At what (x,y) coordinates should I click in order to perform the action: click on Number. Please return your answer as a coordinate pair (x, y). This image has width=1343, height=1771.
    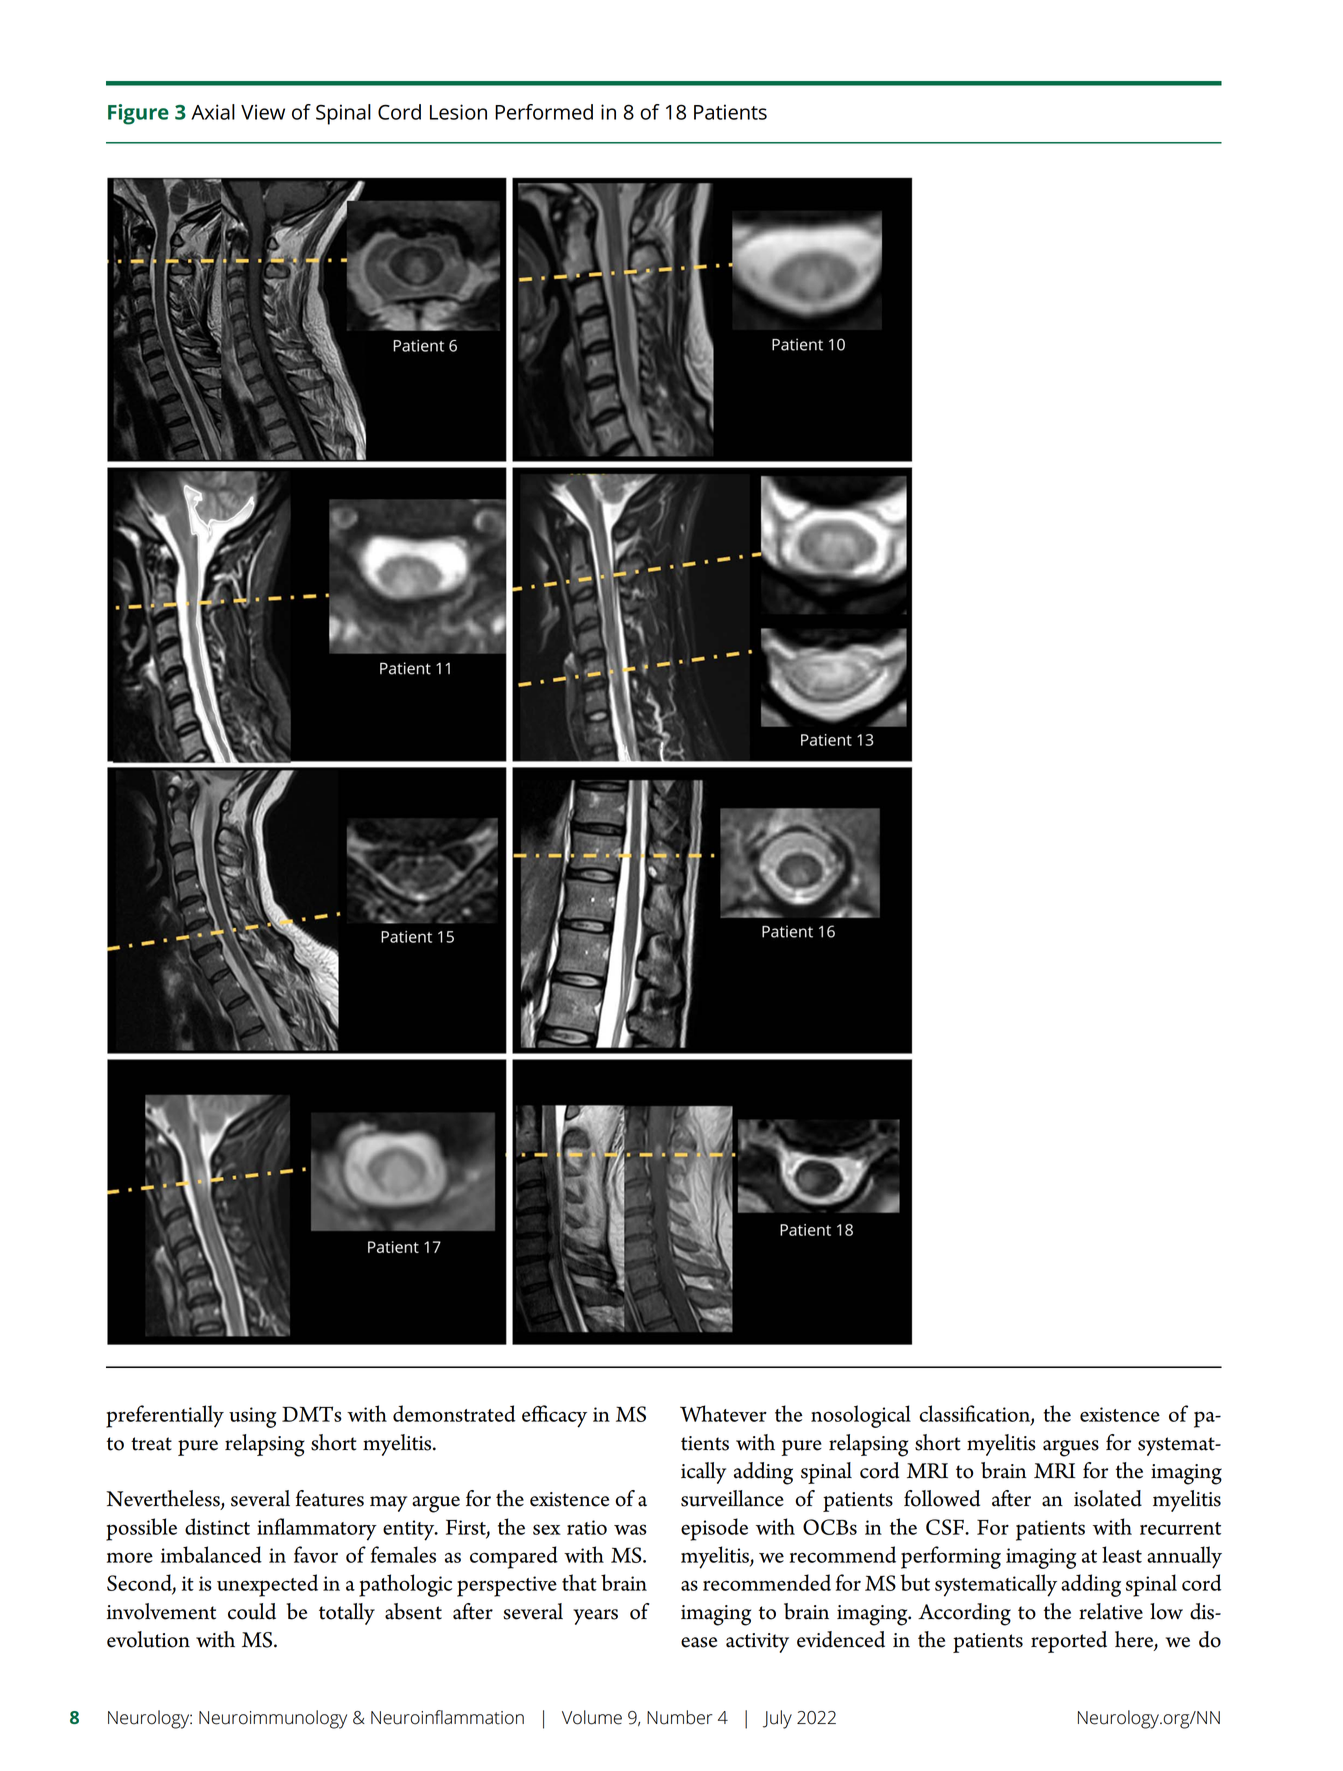
    Looking at the image, I should click on (680, 1717).
